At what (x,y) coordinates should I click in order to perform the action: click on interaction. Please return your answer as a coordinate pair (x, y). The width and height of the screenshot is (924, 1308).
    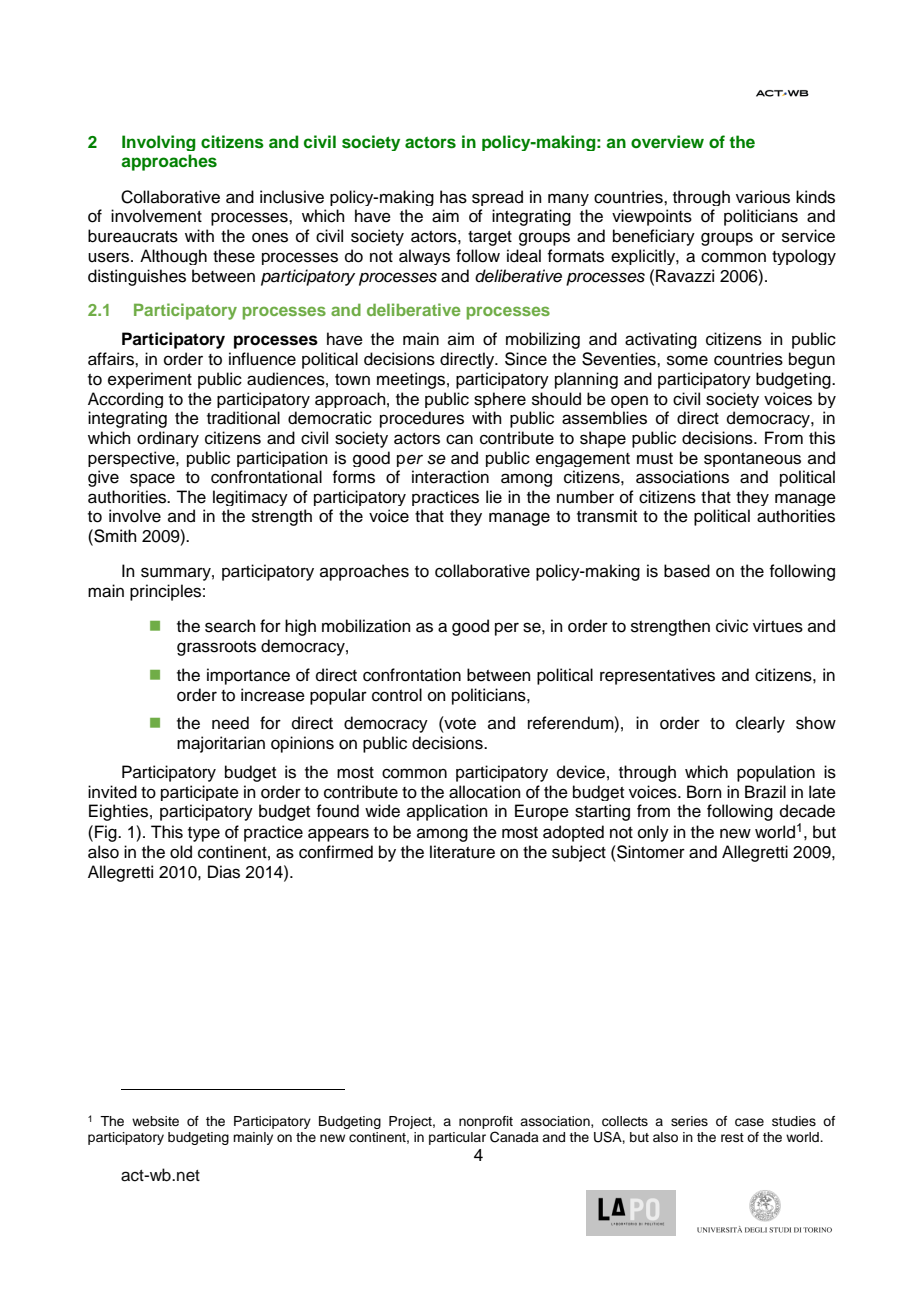
    Looking at the image, I should click on (450, 477).
